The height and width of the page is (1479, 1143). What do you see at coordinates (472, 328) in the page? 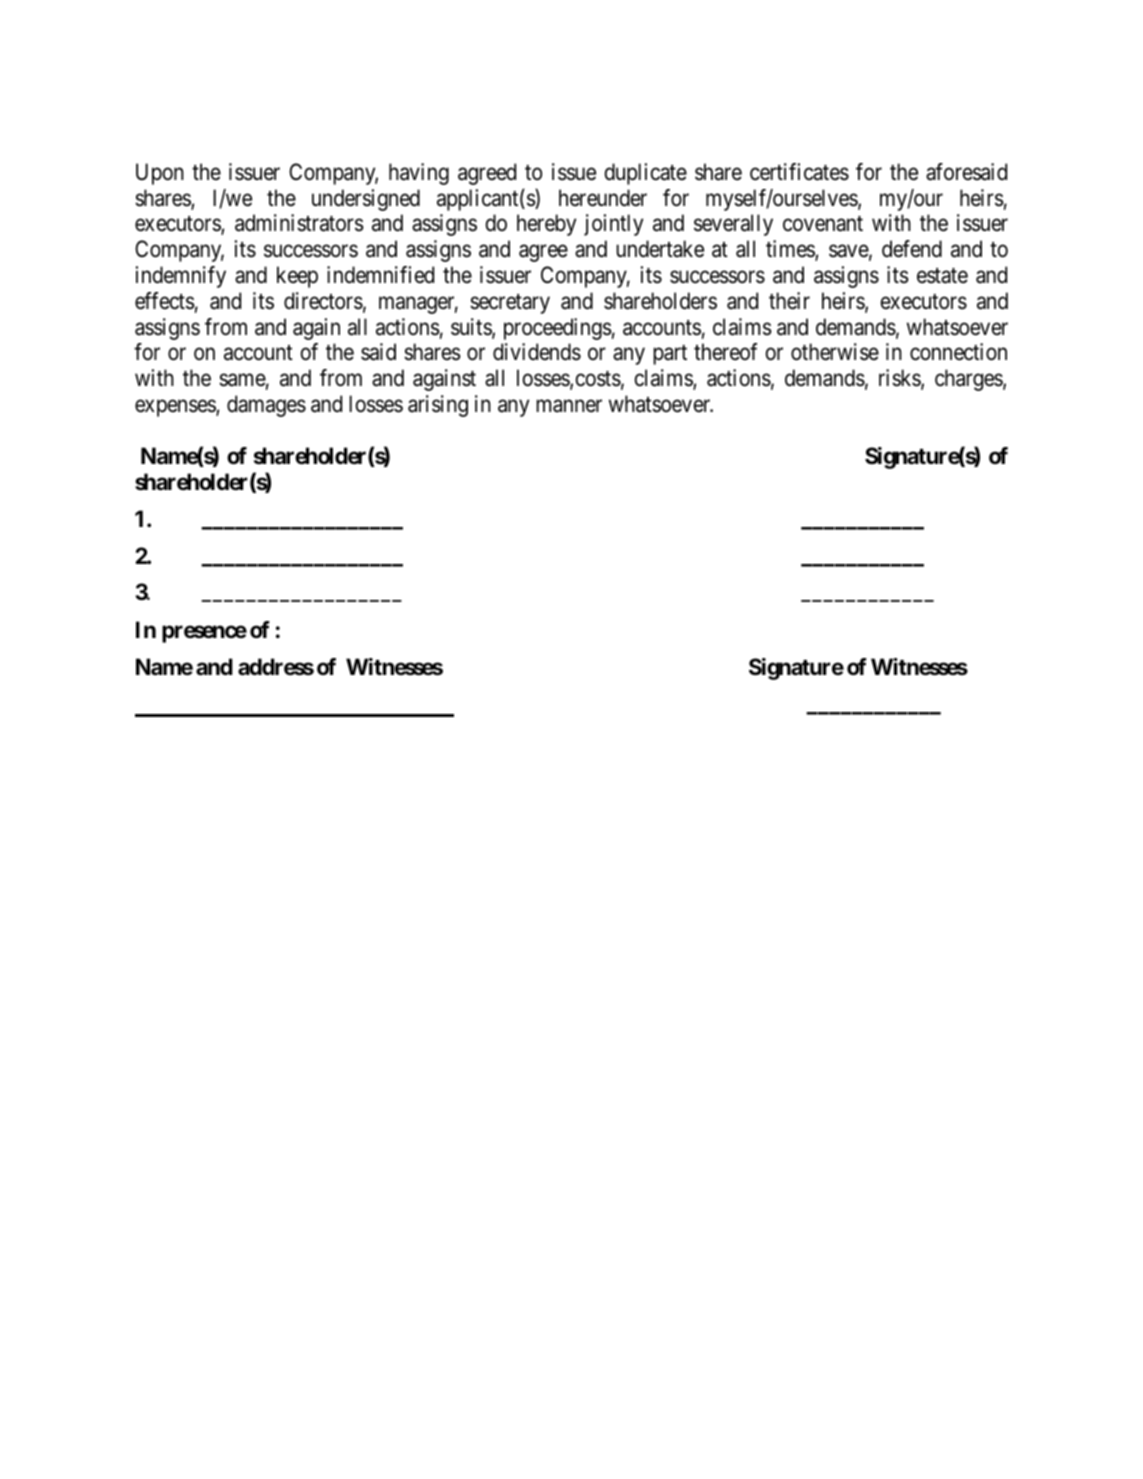
I see `suits` at bounding box center [472, 328].
